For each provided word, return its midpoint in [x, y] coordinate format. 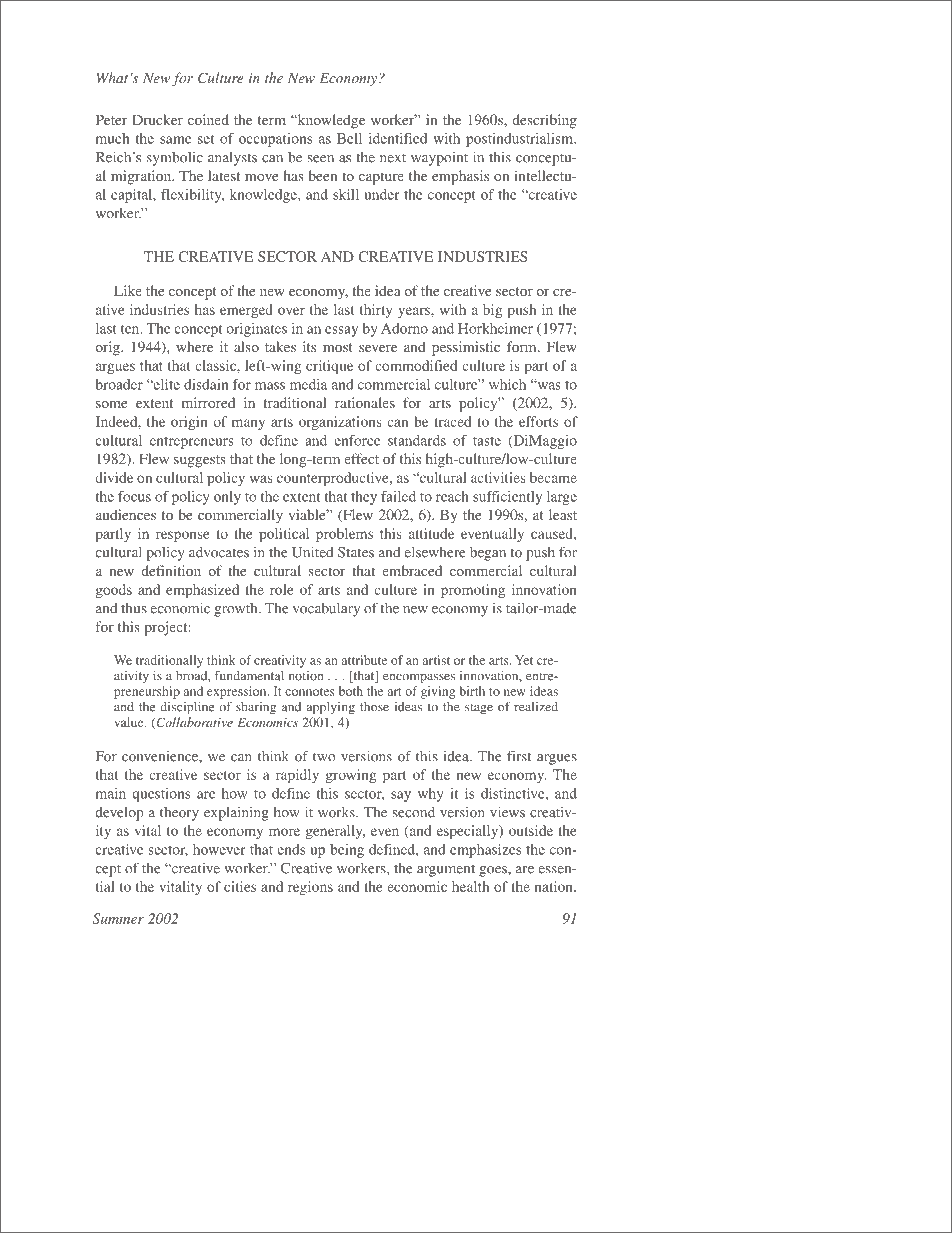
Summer [118, 918]
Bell [349, 138]
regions [310, 888]
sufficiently [507, 498]
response [183, 536]
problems [344, 535]
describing [544, 121]
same [175, 140]
